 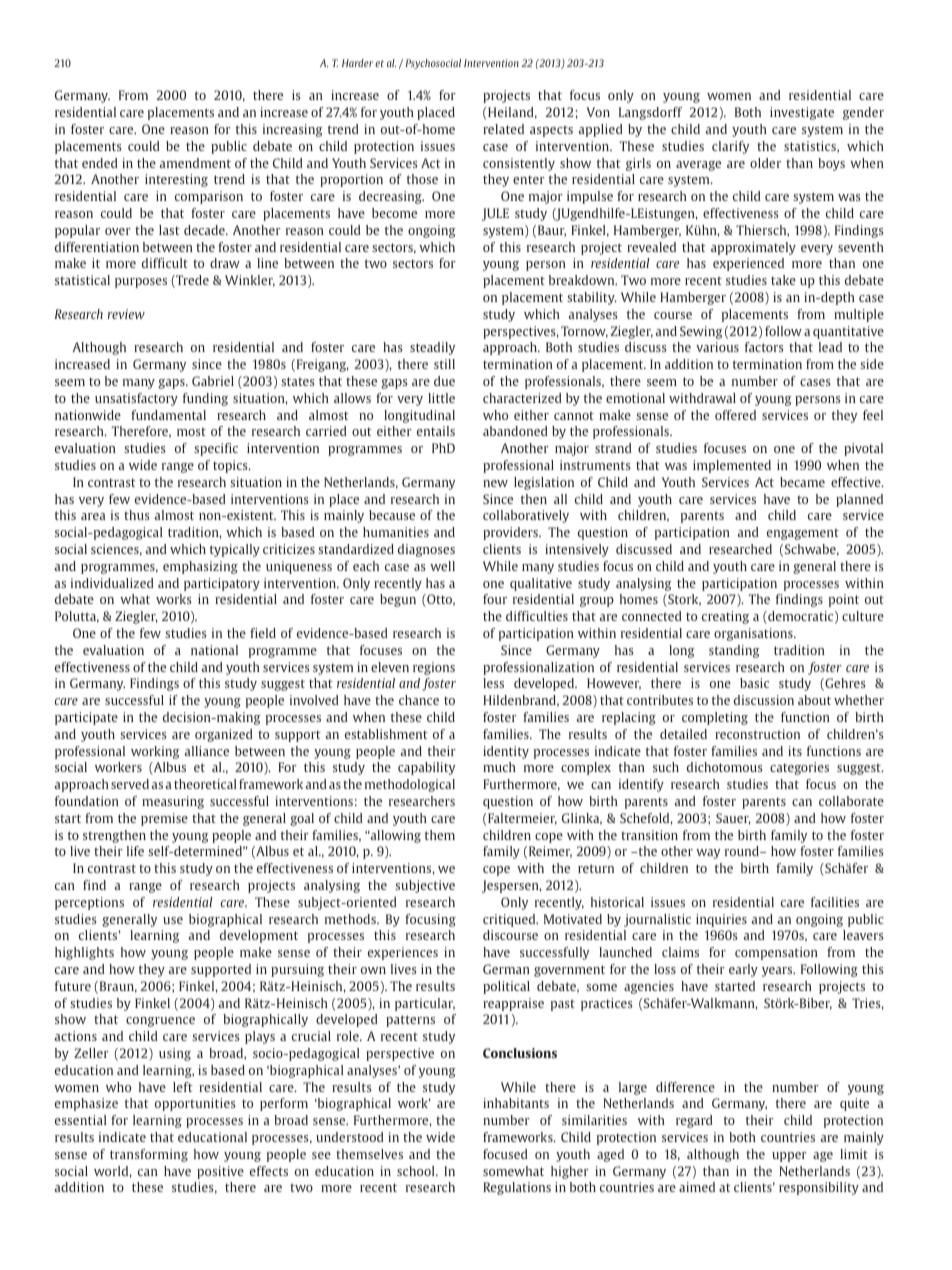 What do you see at coordinates (173, 802) in the screenshot?
I see `measuring` at bounding box center [173, 802].
